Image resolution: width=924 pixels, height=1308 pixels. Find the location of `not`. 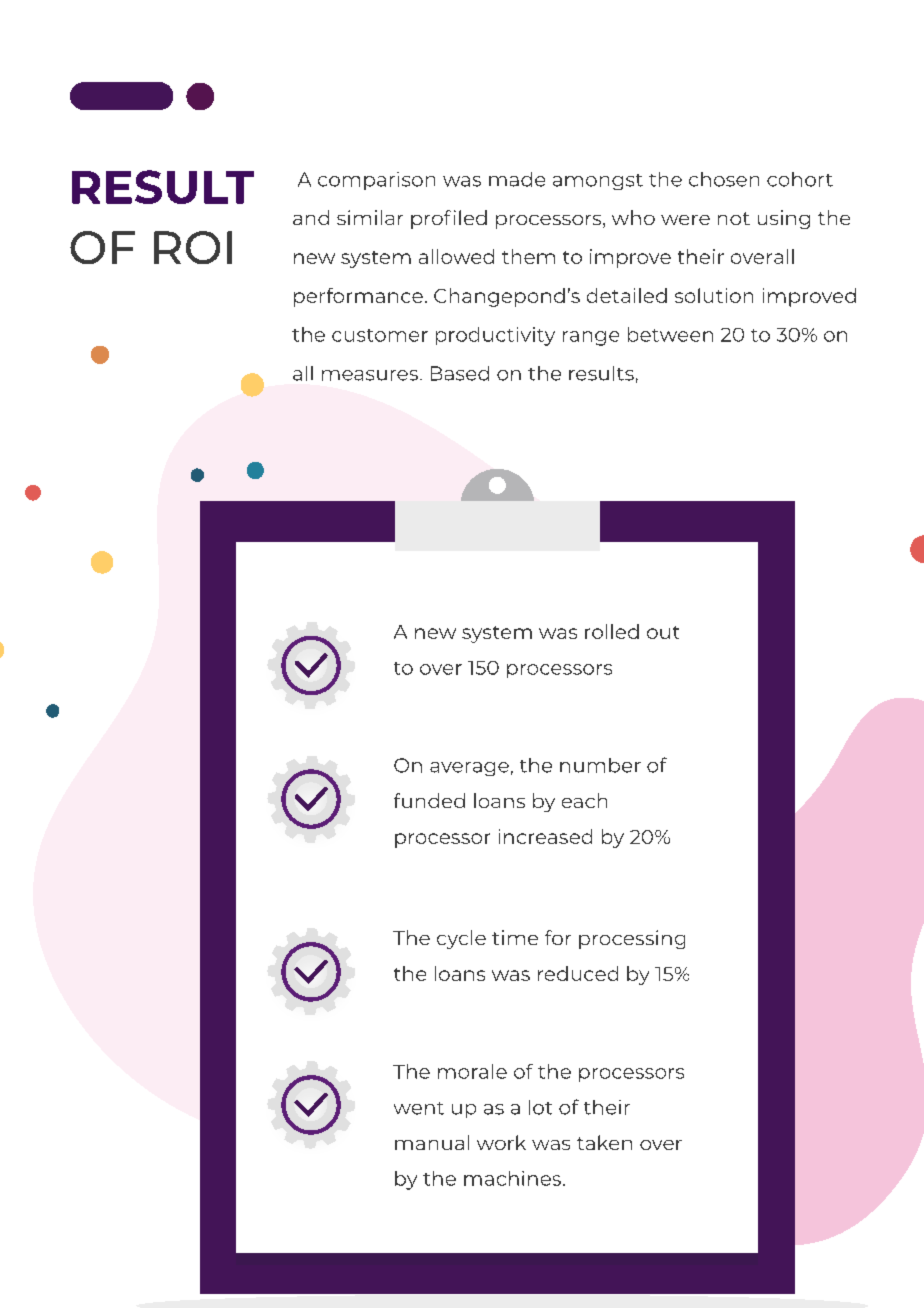

not is located at coordinates (734, 218).
